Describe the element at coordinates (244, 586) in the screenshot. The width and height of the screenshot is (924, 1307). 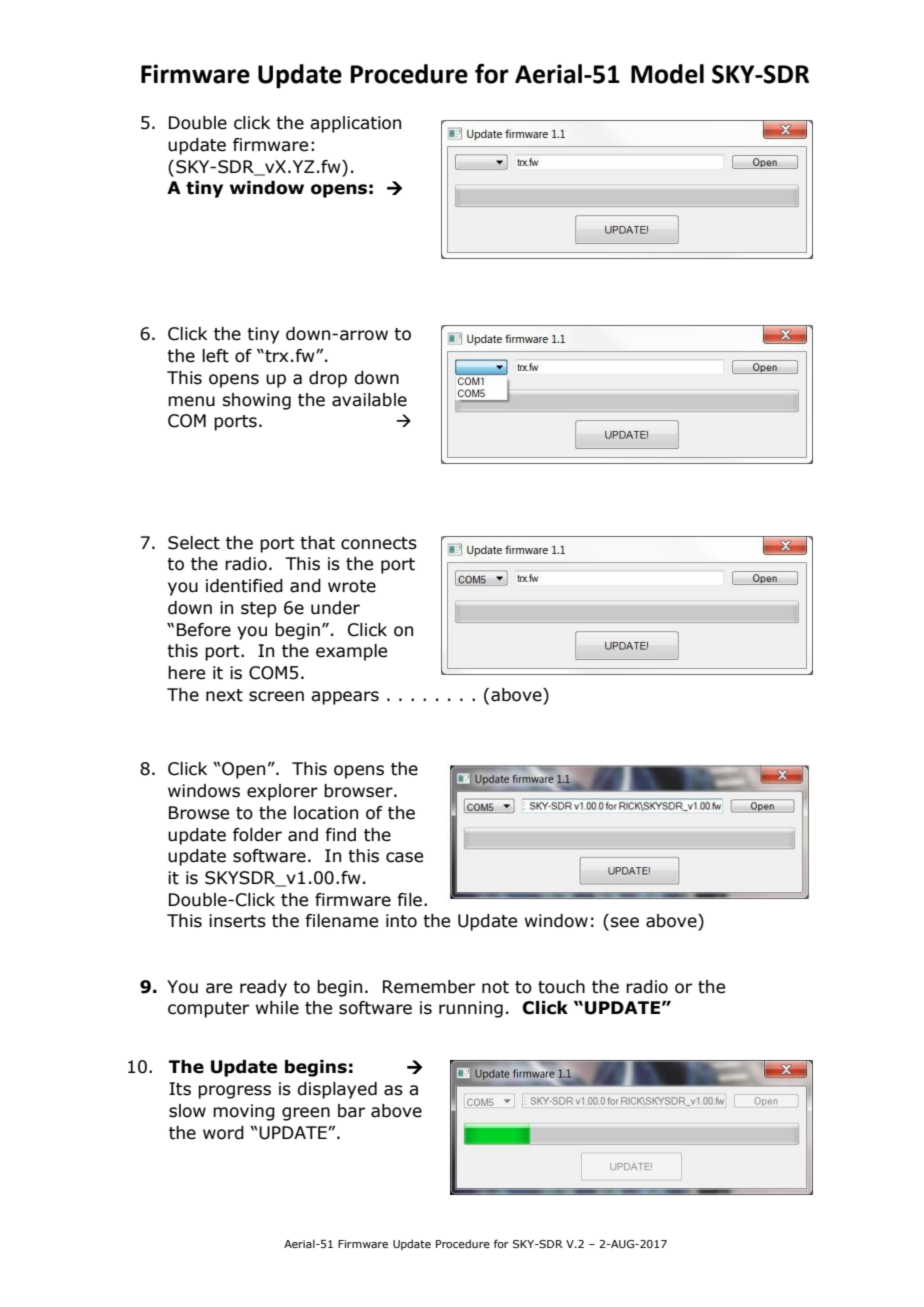
I see `identified` at that location.
